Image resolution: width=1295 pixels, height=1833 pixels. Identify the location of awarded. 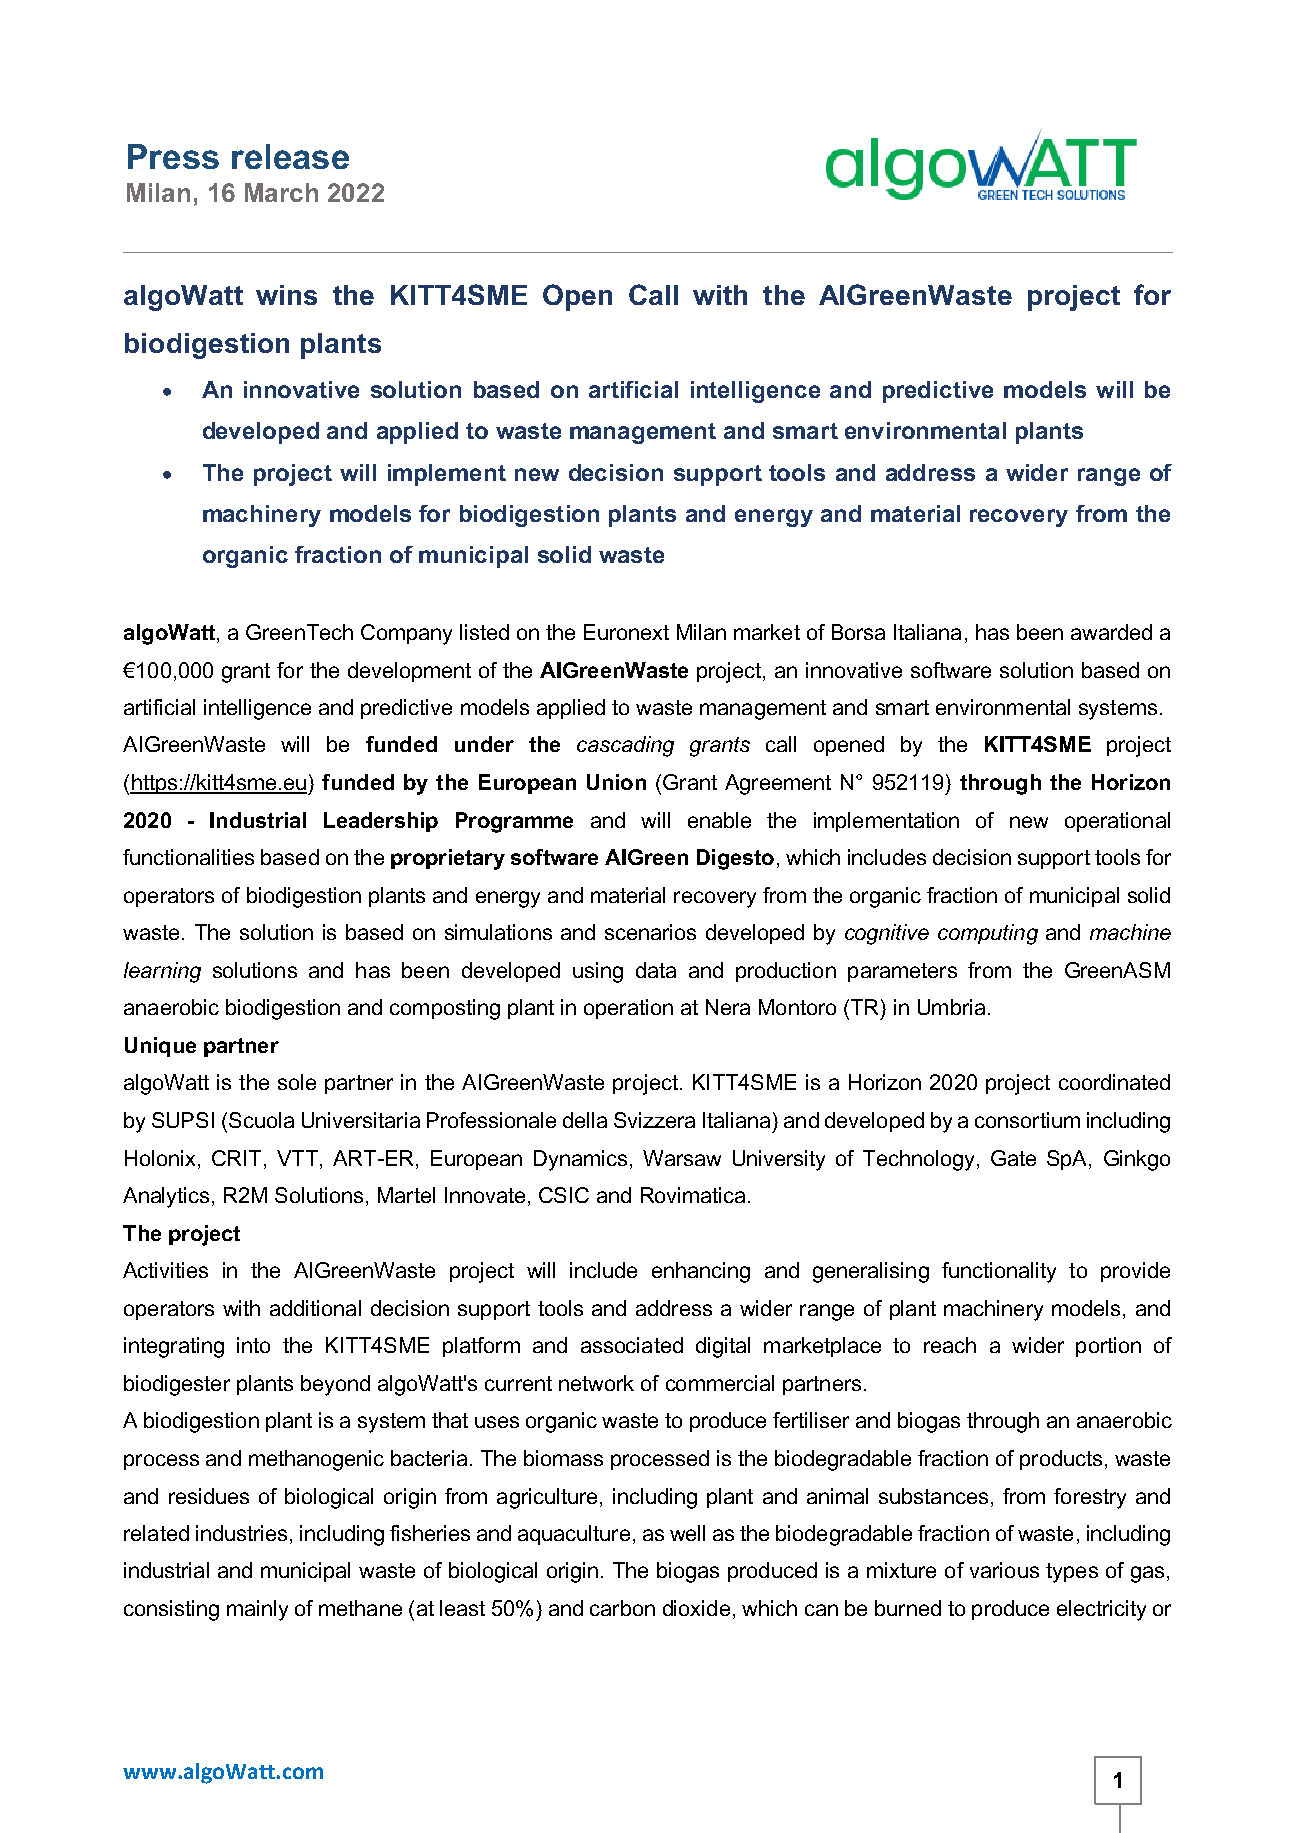
(1111, 632).
